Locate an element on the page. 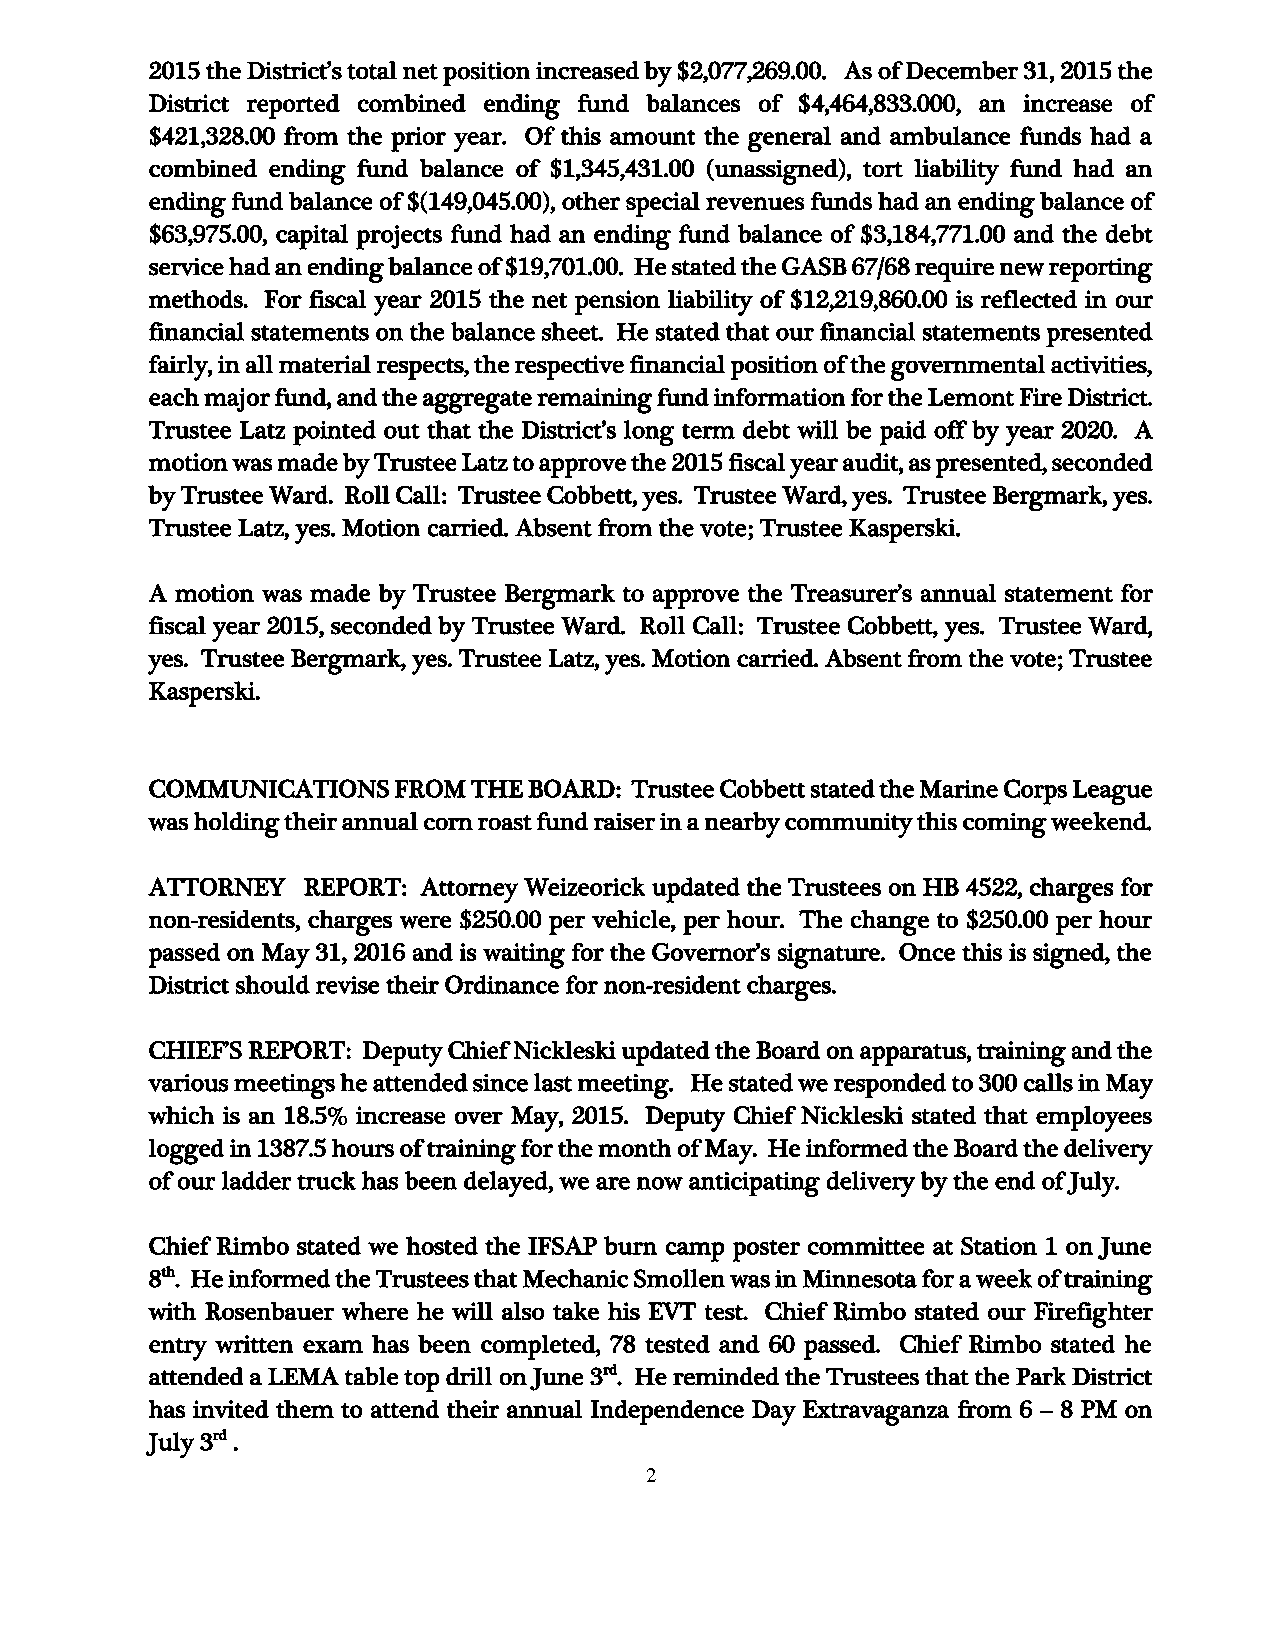 The image size is (1264, 1635). Independence is located at coordinates (667, 1412).
